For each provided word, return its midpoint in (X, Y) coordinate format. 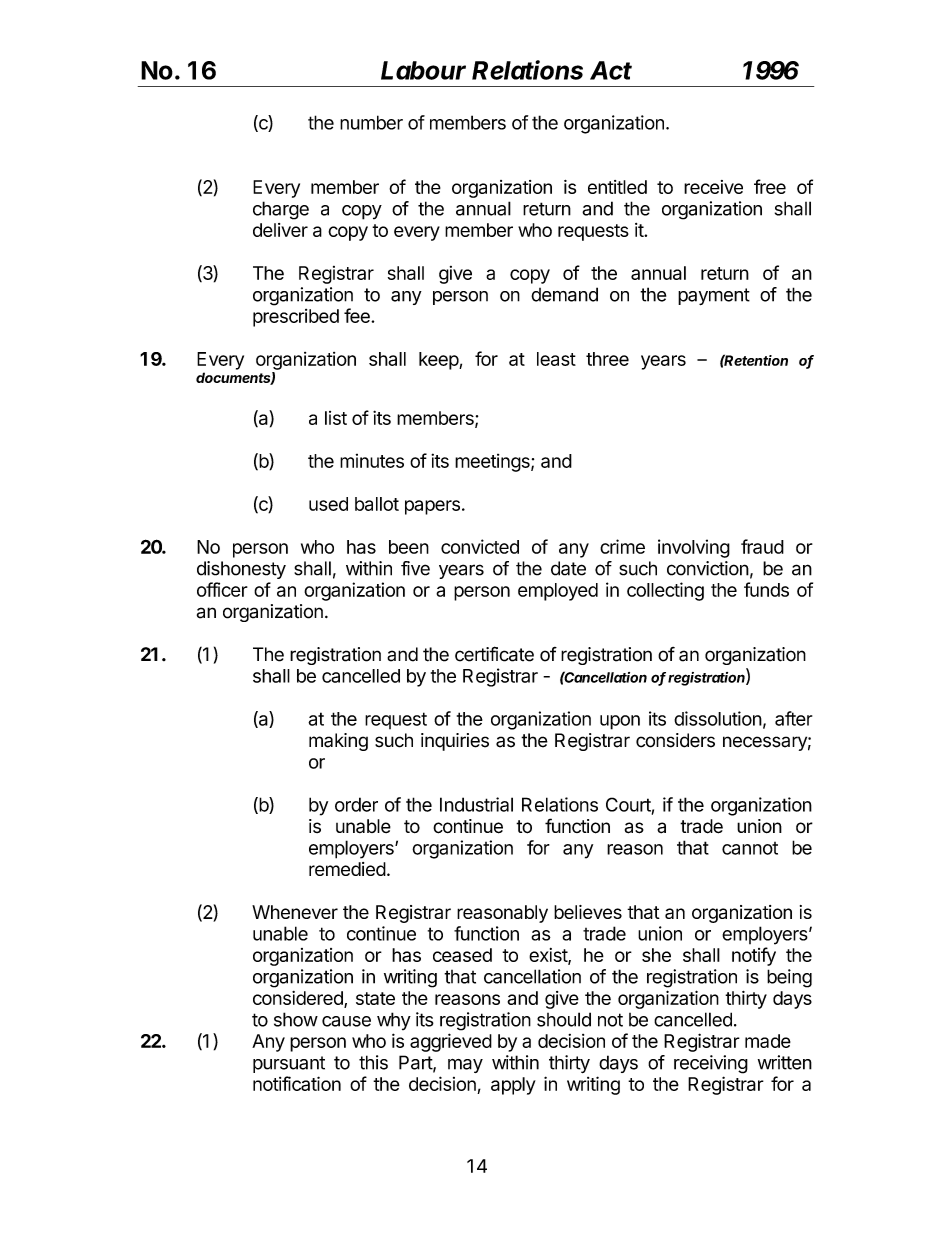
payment (714, 296)
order (356, 804)
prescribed (296, 318)
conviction (708, 568)
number (371, 122)
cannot (750, 848)
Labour (423, 70)
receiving (711, 1064)
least (556, 359)
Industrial (476, 804)
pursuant (289, 1064)
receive (713, 187)
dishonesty (241, 570)
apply (513, 1086)
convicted (480, 546)
